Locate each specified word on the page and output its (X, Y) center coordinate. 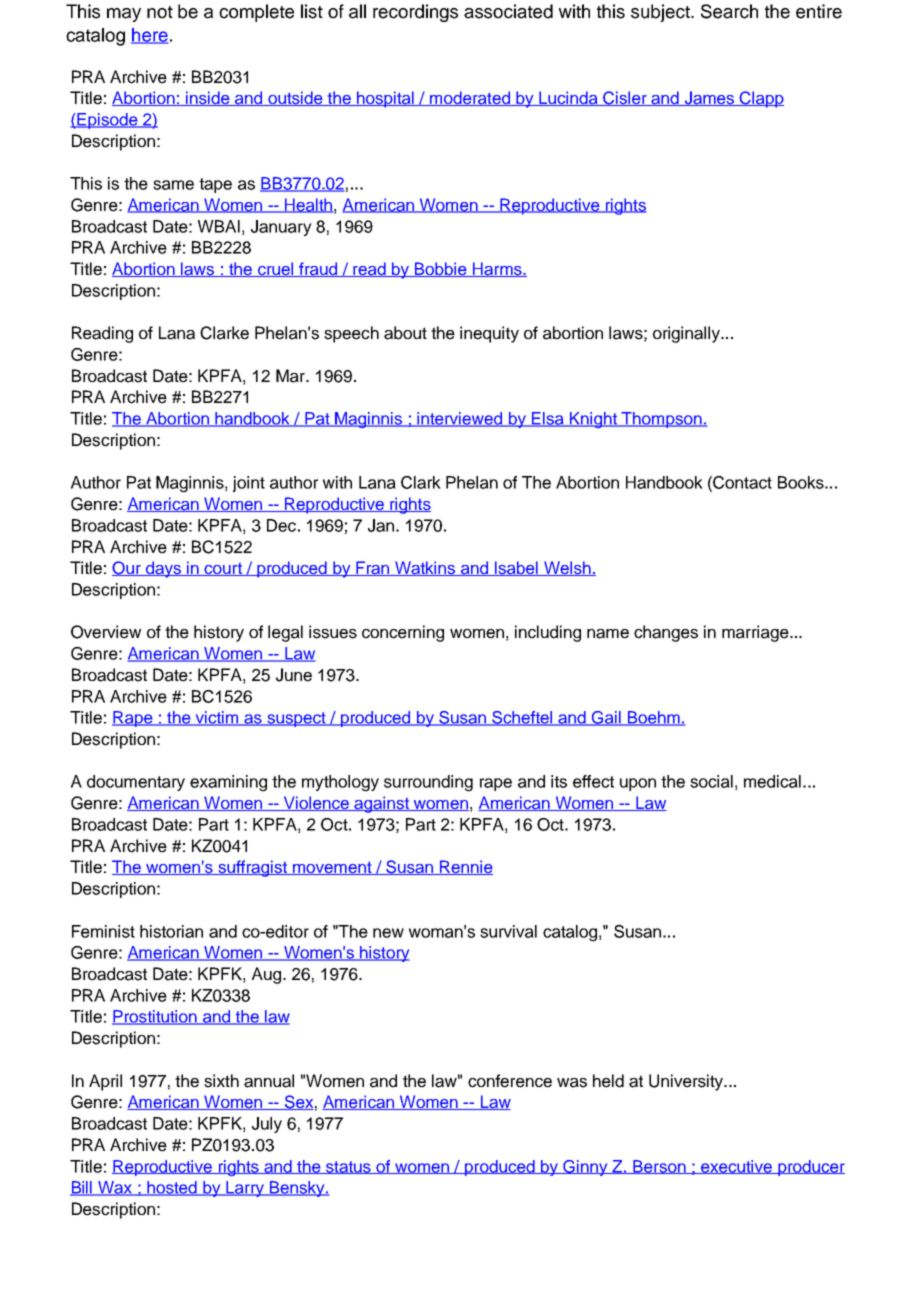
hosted (172, 1188)
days (163, 569)
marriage (756, 633)
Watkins (425, 568)
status (348, 1167)
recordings (415, 13)
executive (736, 1167)
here (150, 36)
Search (729, 11)
